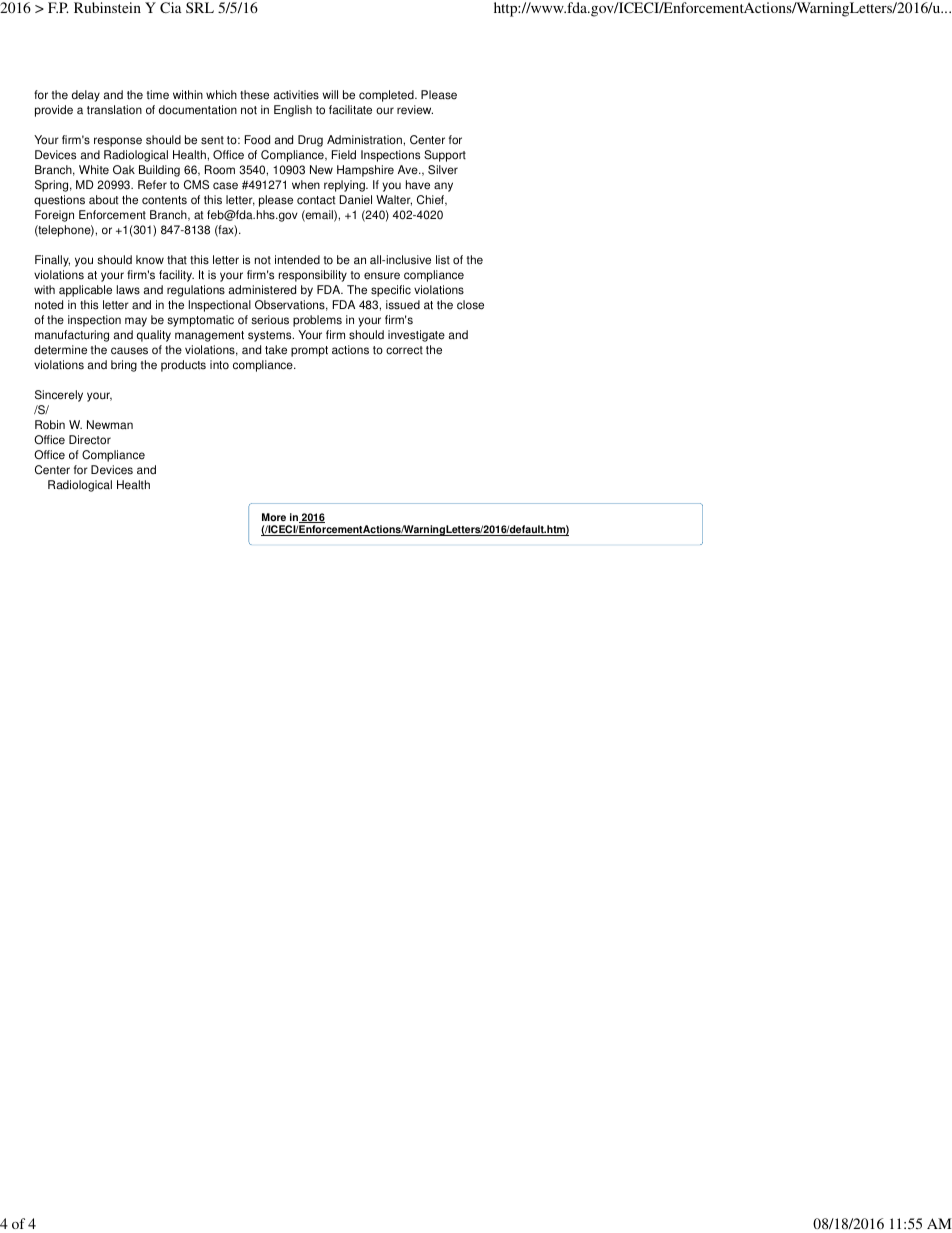 This document has height=1233, width=952. Describe the element at coordinates (297, 260) in the document. I see `intended` at that location.
